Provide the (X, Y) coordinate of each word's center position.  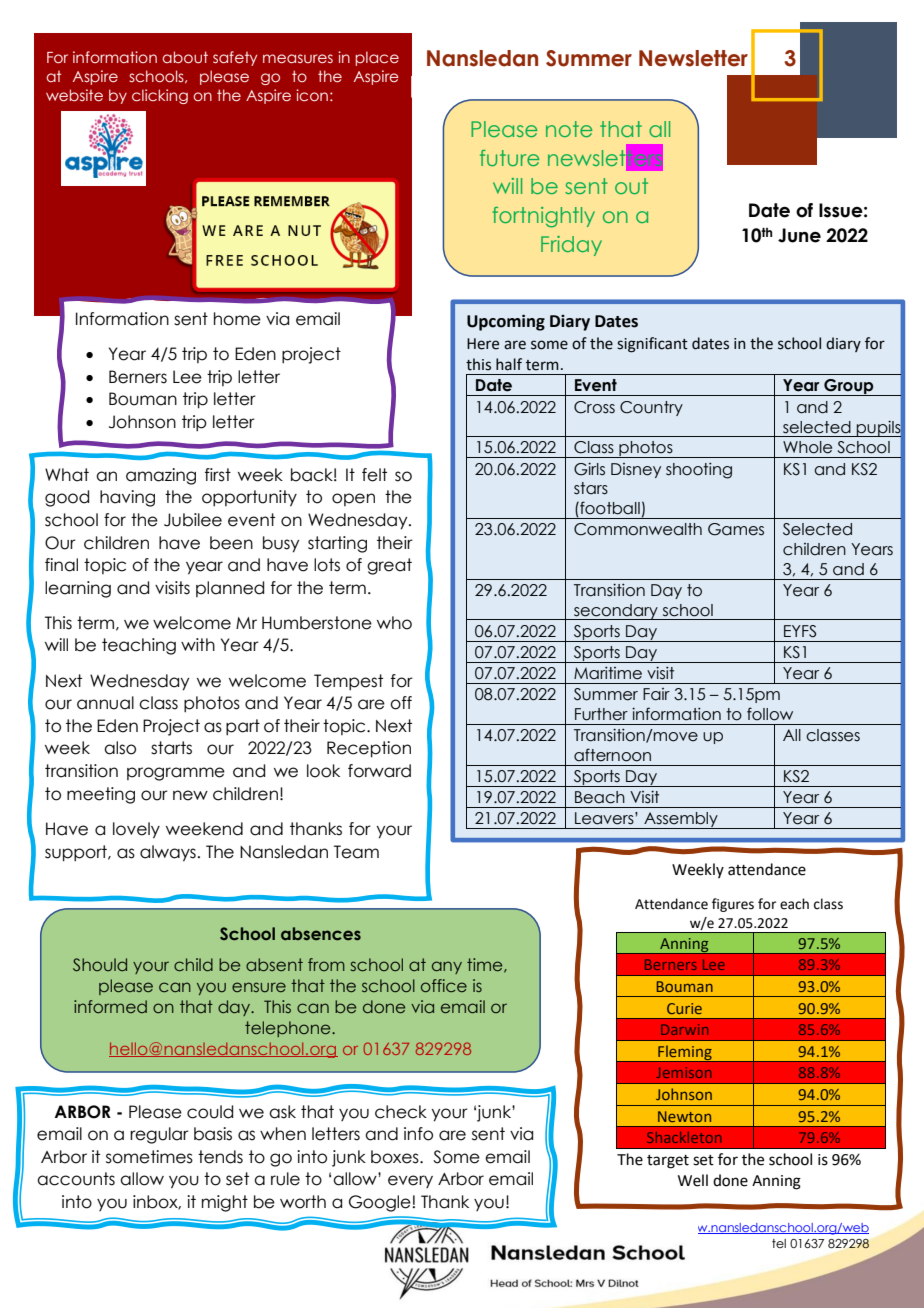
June (799, 235)
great (389, 566)
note (569, 129)
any (447, 967)
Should (100, 964)
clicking (160, 96)
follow (770, 714)
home (237, 319)
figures (733, 905)
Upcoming (506, 322)
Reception (369, 749)
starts (171, 748)
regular (159, 1135)
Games (736, 529)
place (377, 58)
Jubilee (193, 520)
